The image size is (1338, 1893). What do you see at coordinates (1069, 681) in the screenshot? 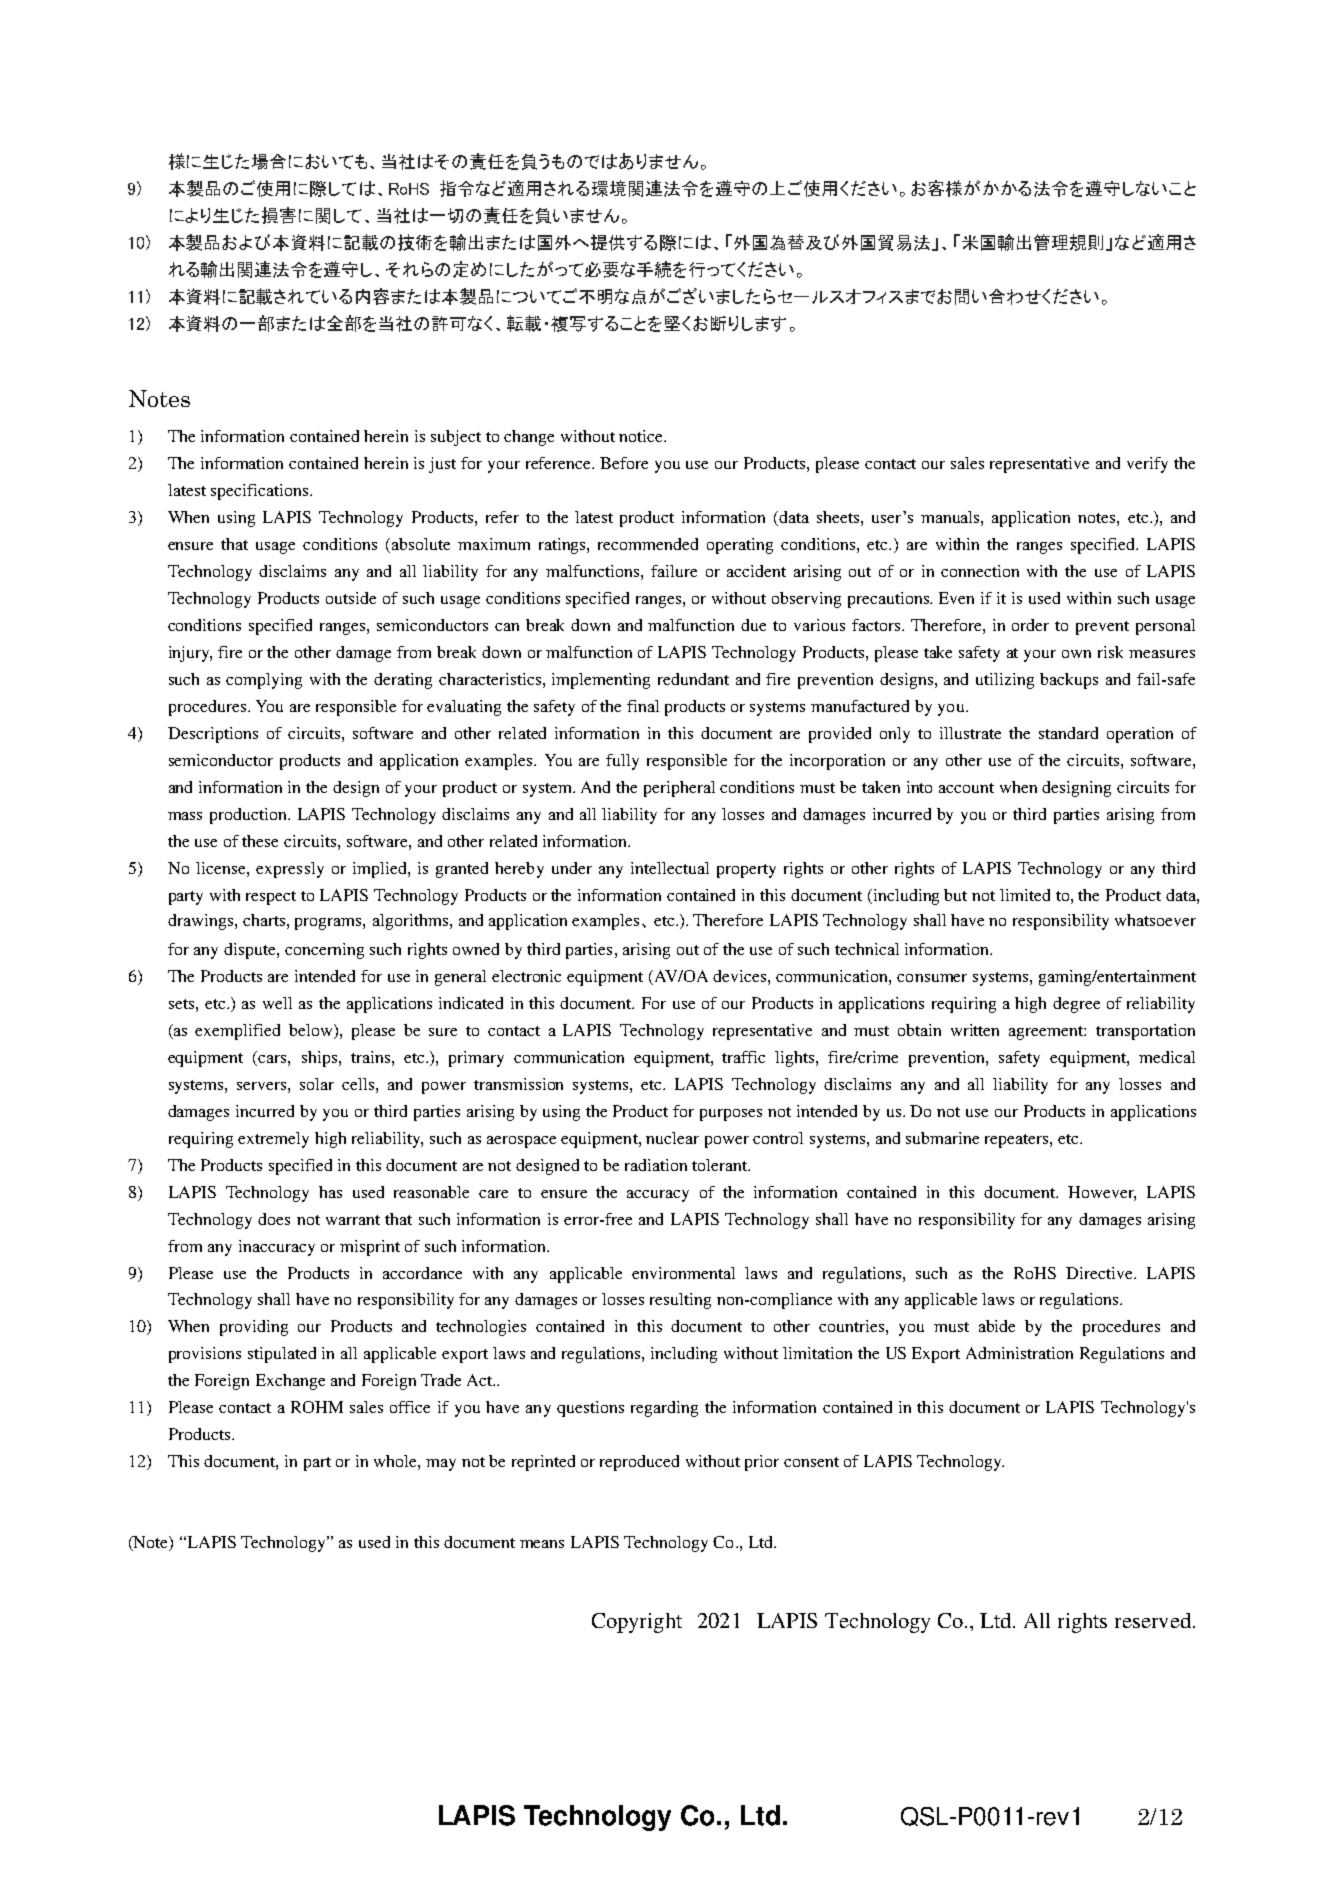
I see `backups` at bounding box center [1069, 681].
